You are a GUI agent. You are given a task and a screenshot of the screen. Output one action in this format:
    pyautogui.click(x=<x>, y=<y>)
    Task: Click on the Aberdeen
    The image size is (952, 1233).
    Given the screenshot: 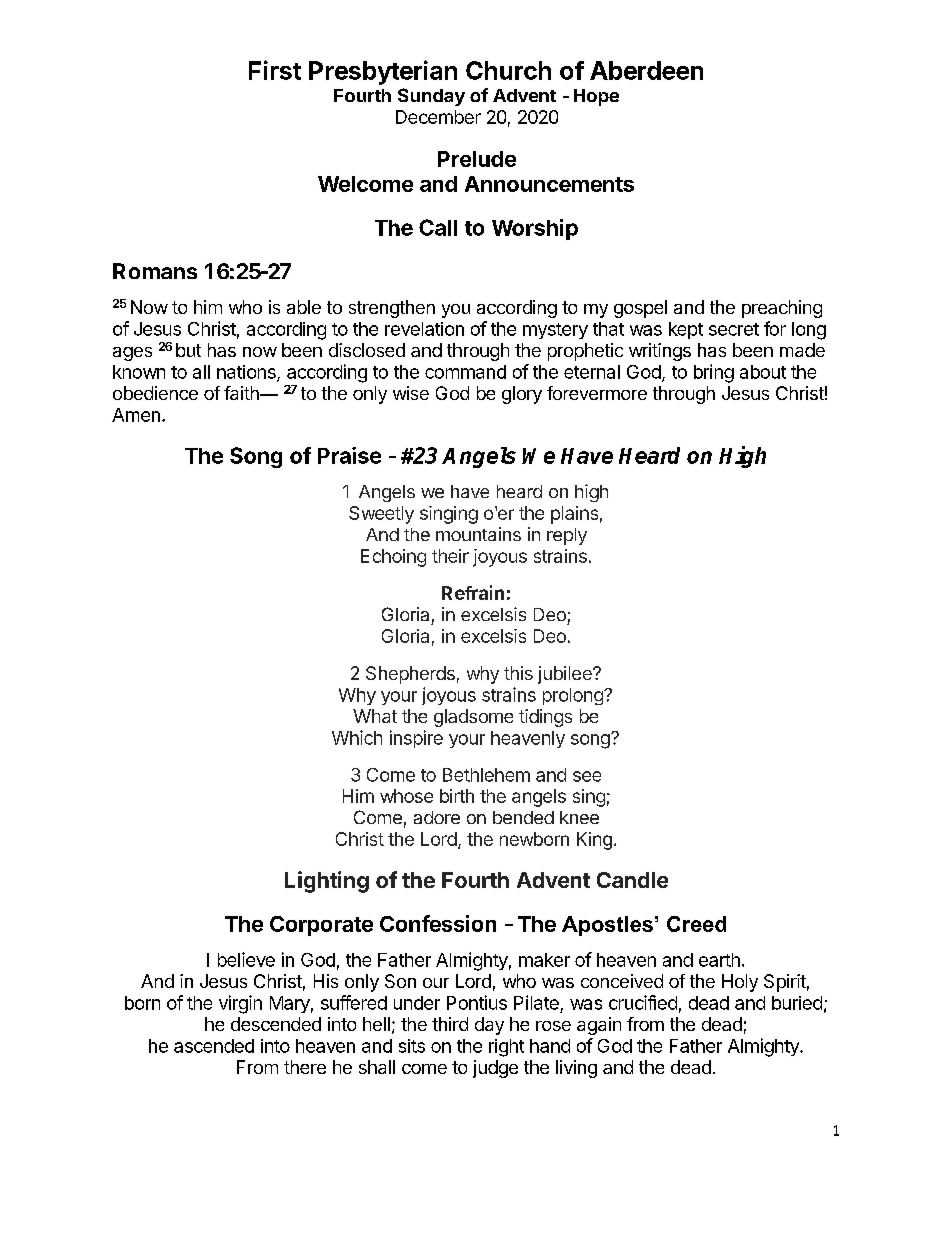 What is the action you would take?
    pyautogui.click(x=646, y=70)
